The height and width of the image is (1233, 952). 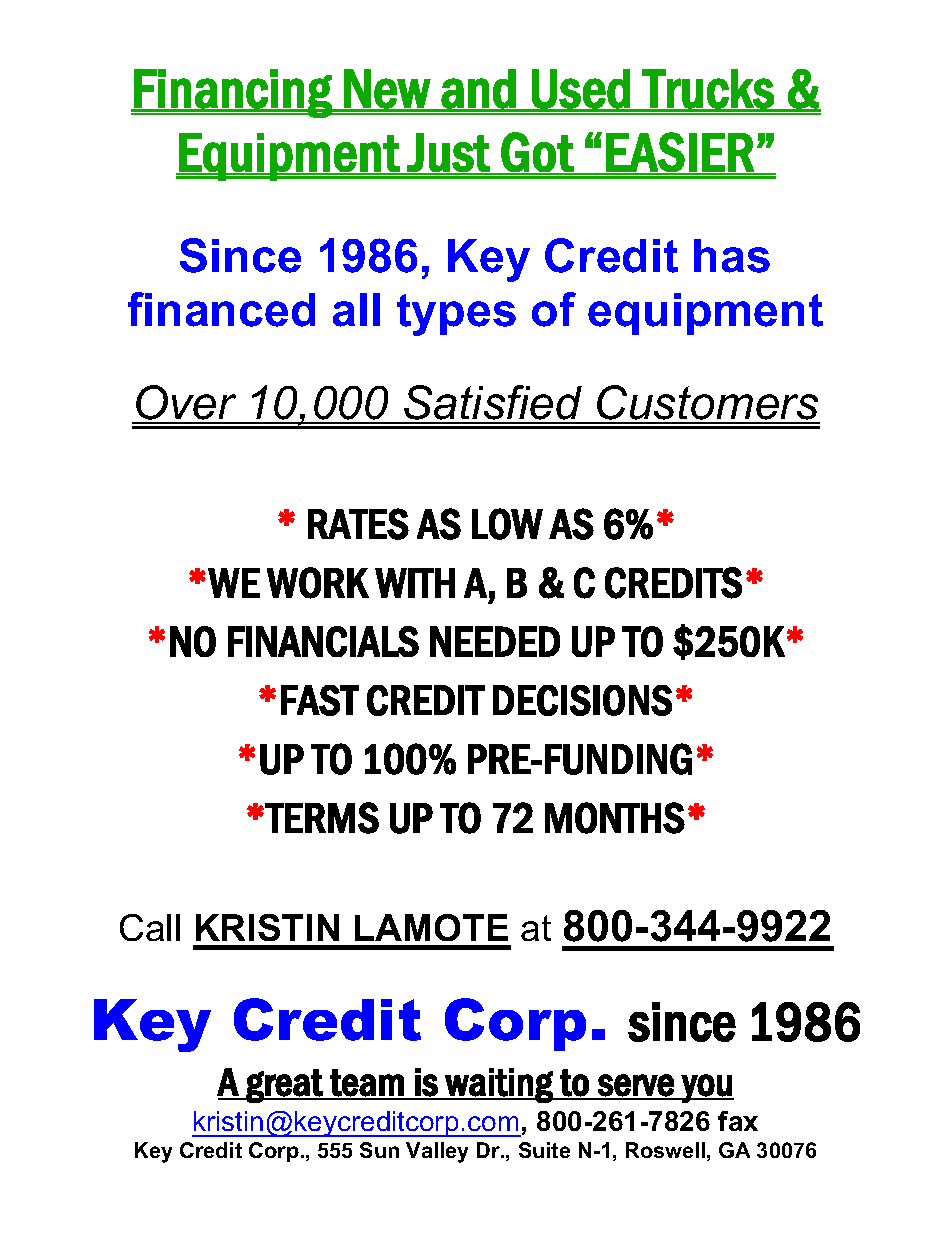 What do you see at coordinates (322, 818) in the image?
I see `TERMS` at bounding box center [322, 818].
